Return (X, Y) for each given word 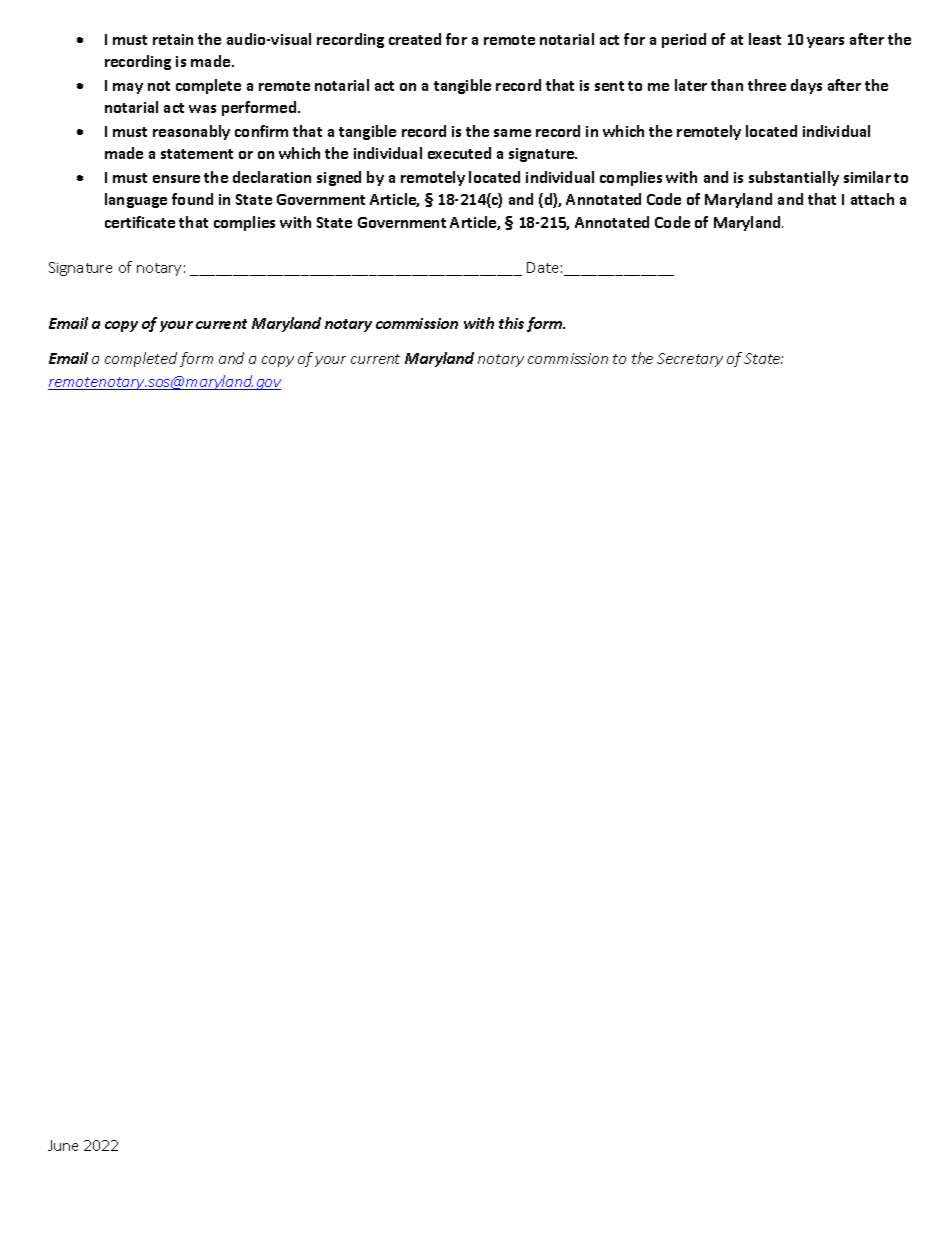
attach (872, 199)
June (63, 1145)
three (767, 85)
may (128, 88)
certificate (140, 222)
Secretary (690, 360)
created (415, 39)
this (511, 323)
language (136, 200)
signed (339, 178)
